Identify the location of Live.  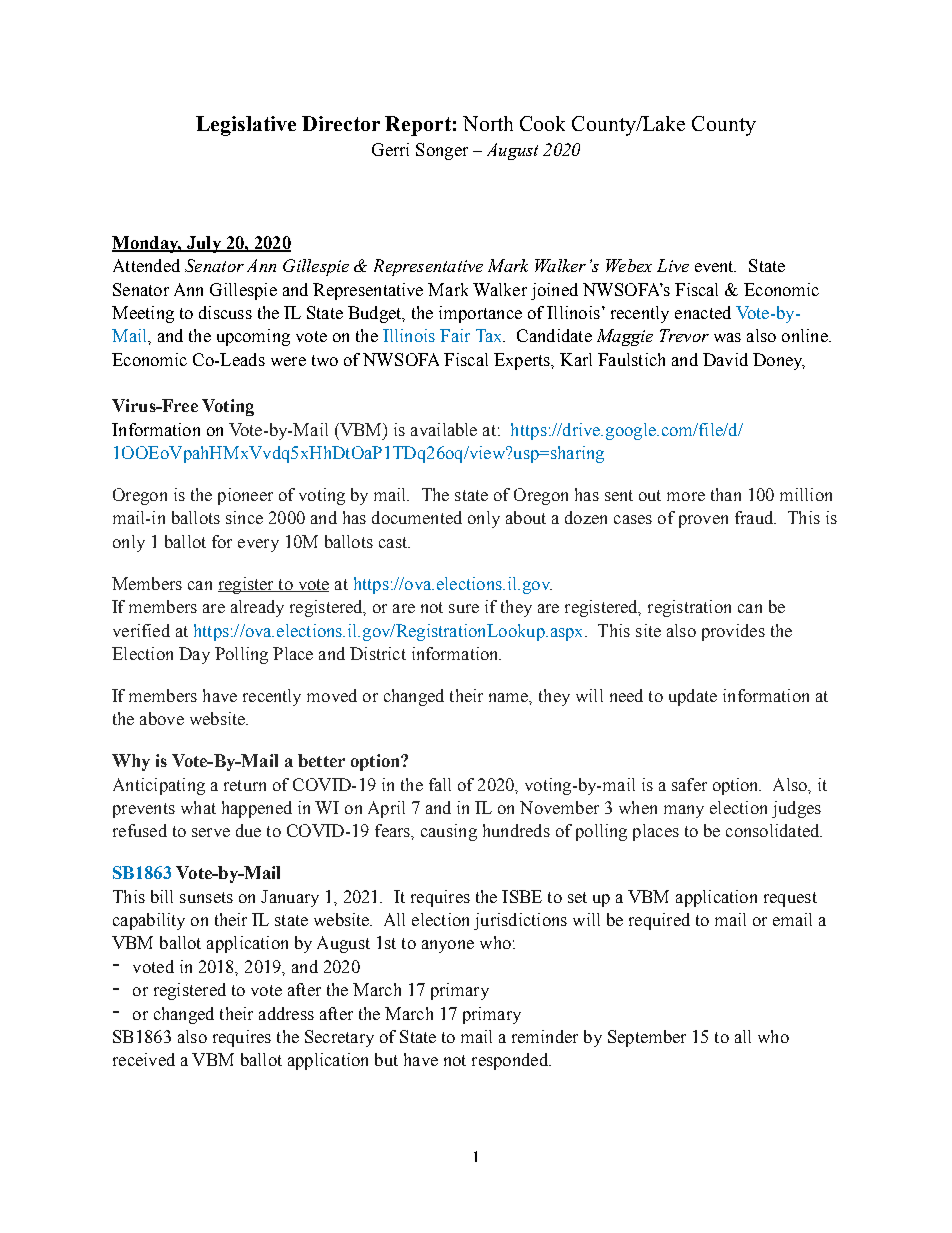
(673, 265).
